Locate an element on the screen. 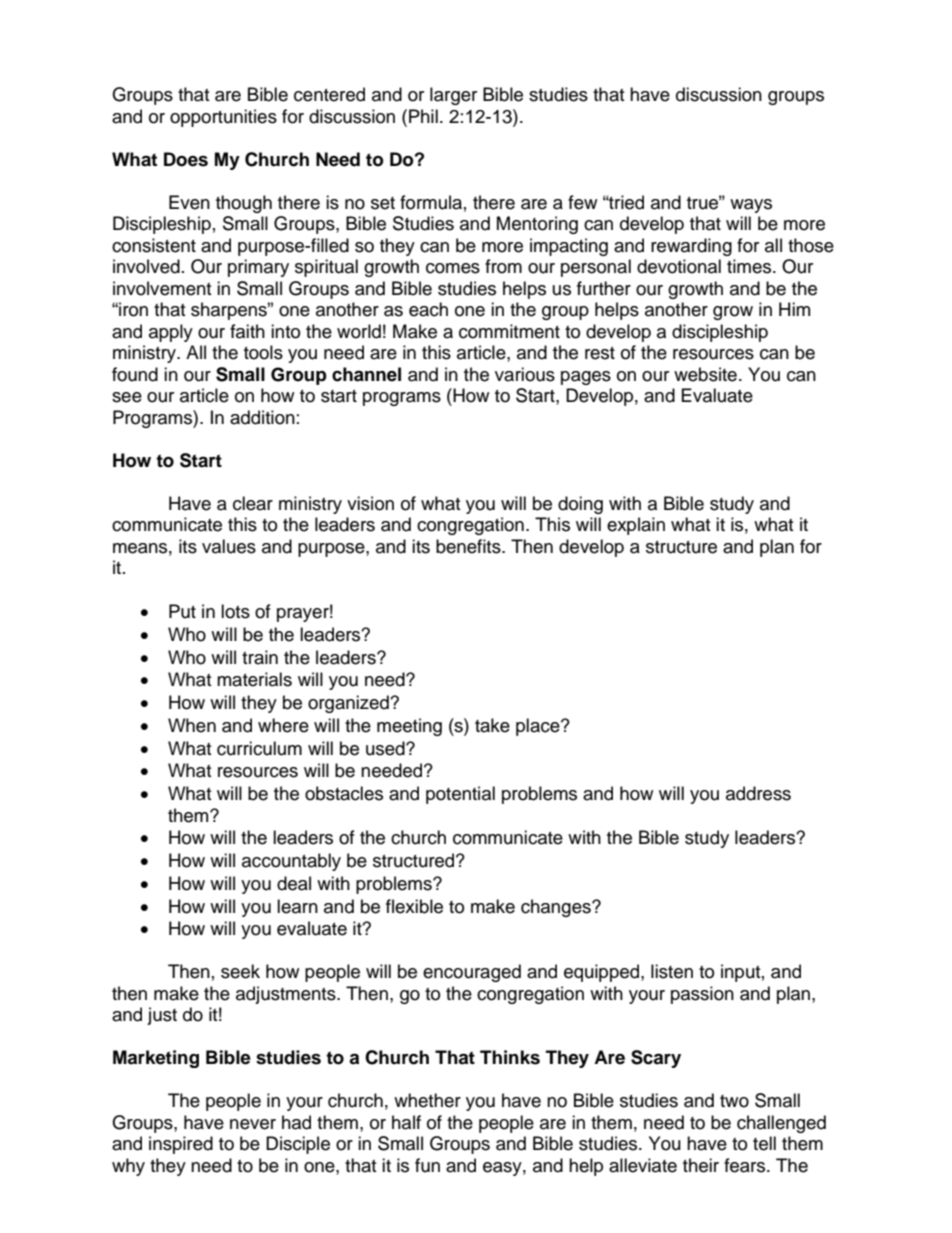  benefits is located at coordinates (469, 546).
